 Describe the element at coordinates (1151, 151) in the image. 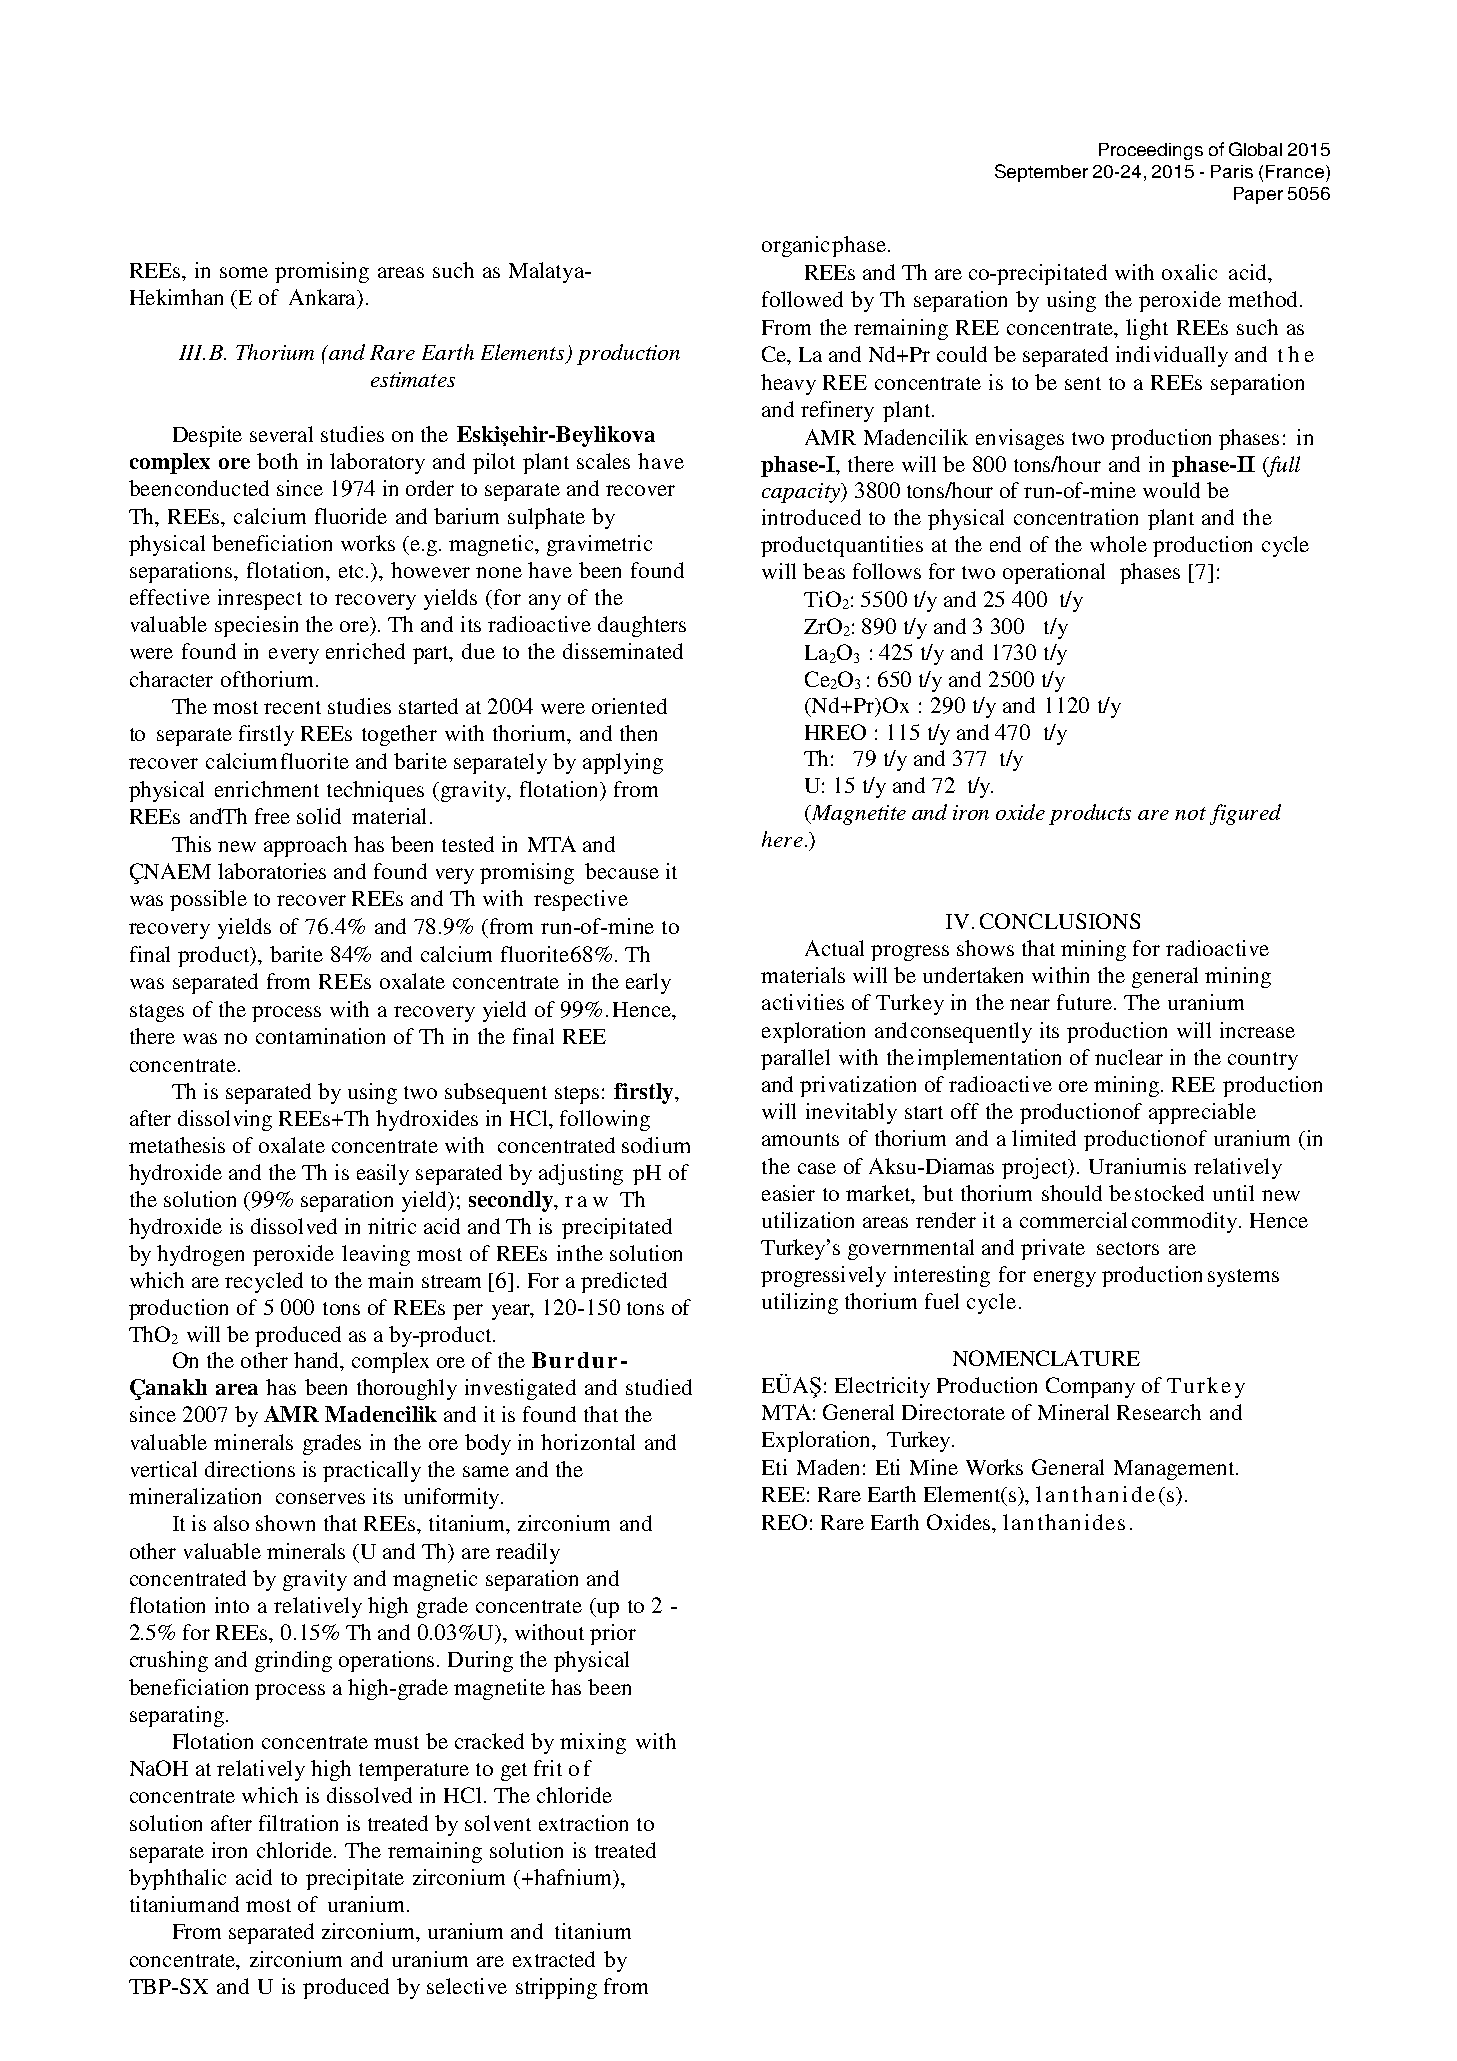

I see `Proceedings` at that location.
